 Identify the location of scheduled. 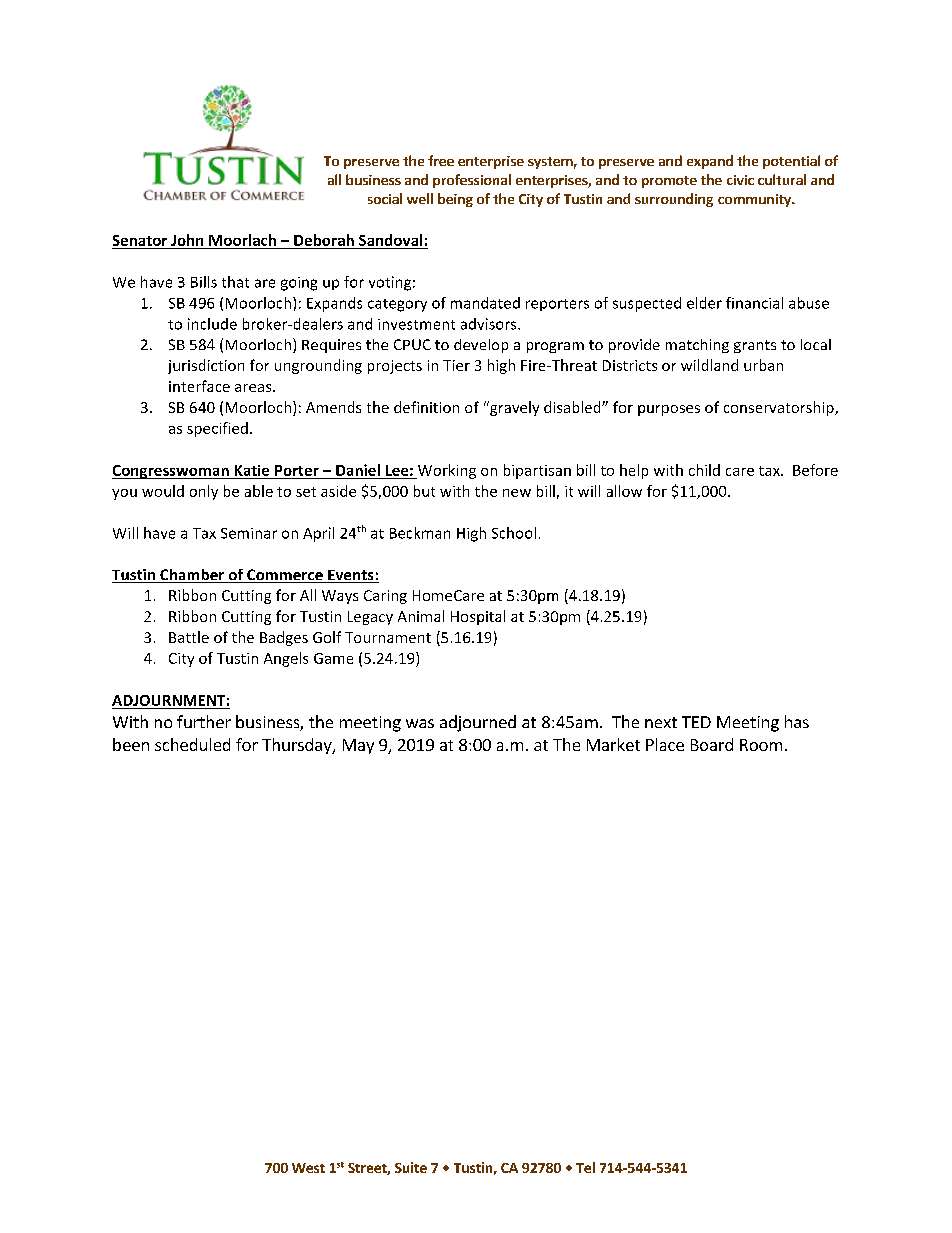
(192, 744).
